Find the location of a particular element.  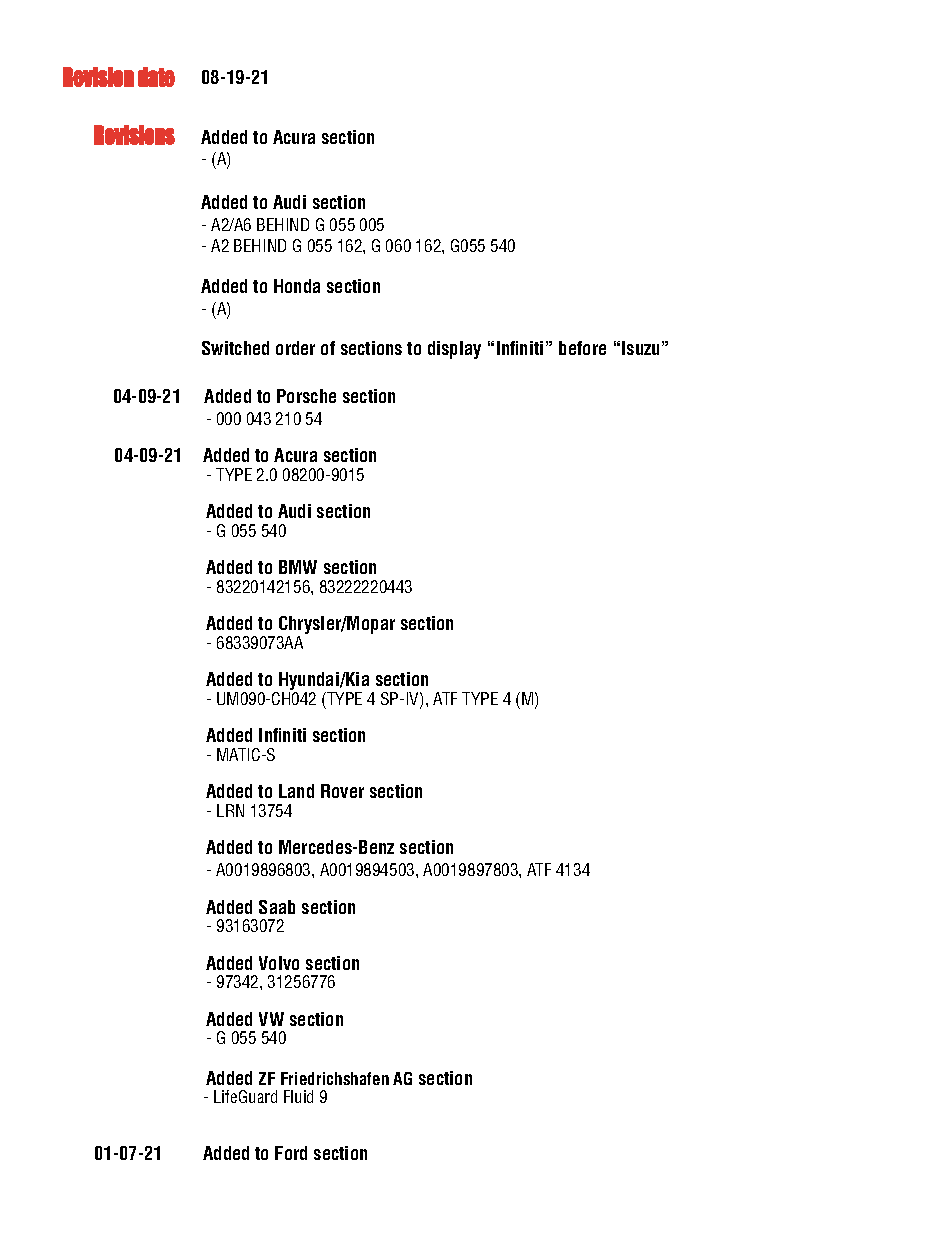

display is located at coordinates (454, 350).
